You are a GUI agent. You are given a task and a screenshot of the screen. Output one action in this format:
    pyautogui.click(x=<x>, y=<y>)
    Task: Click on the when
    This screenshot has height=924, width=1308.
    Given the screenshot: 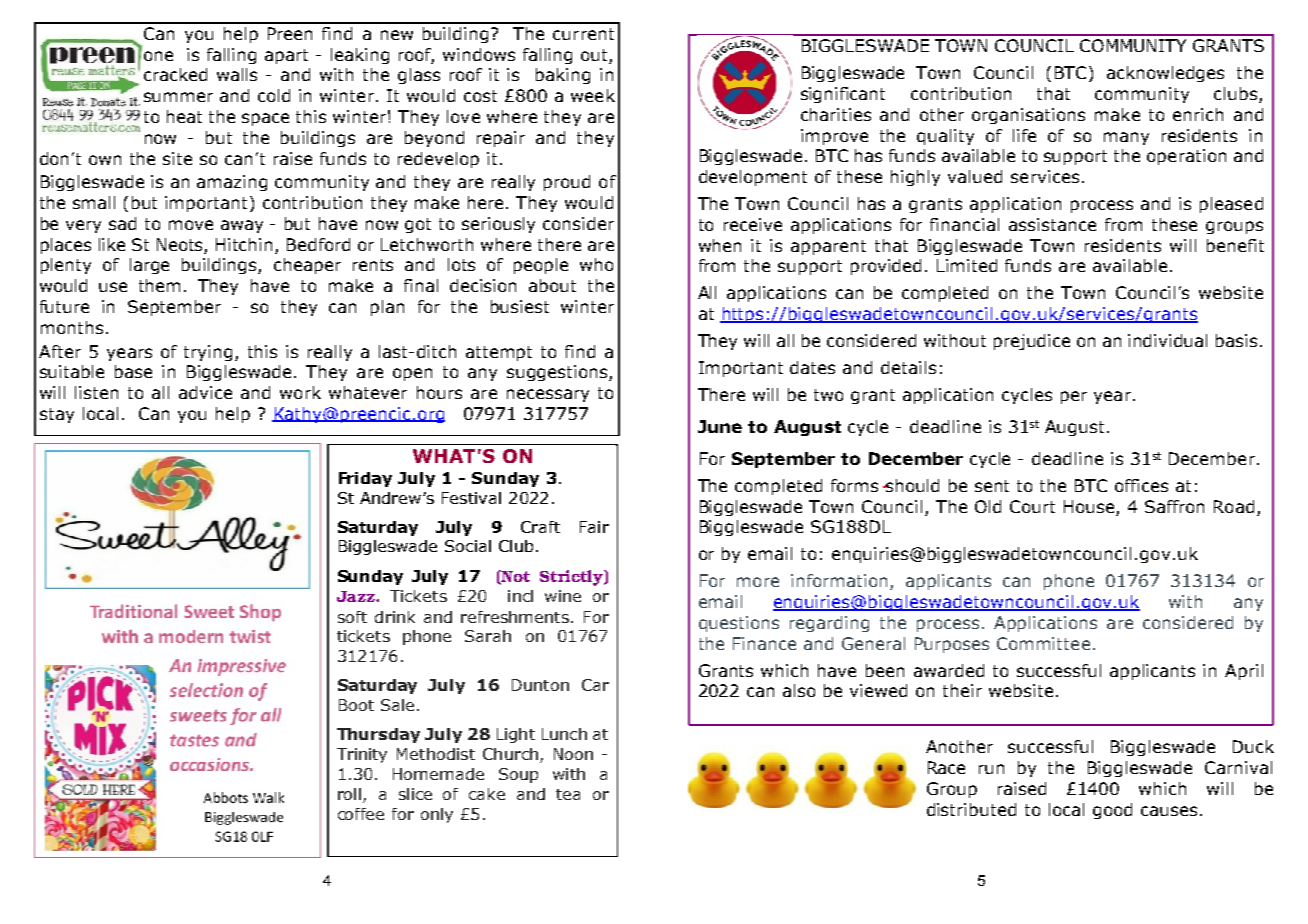 What is the action you would take?
    pyautogui.click(x=720, y=245)
